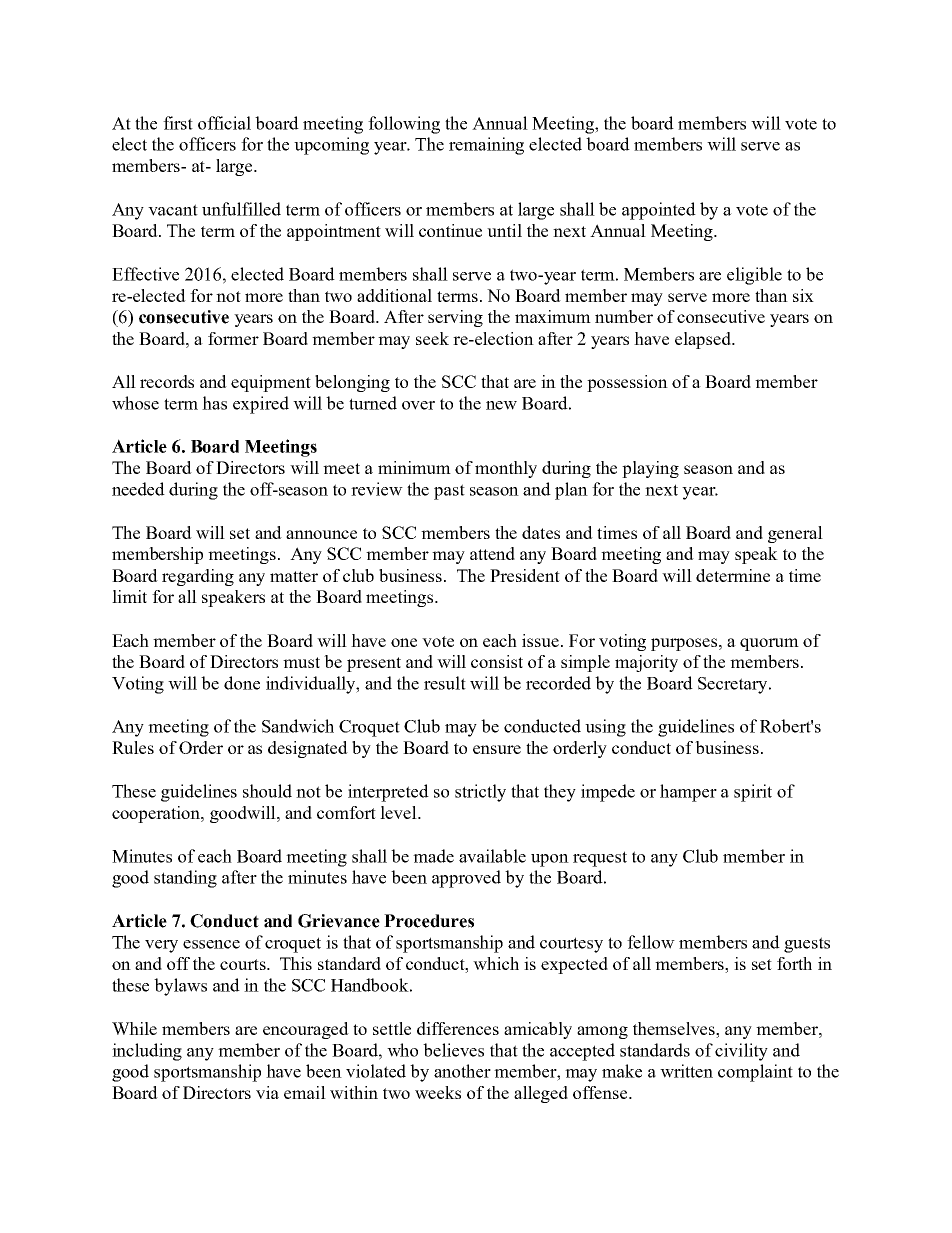 This document has width=952, height=1233. I want to click on official, so click(224, 123).
